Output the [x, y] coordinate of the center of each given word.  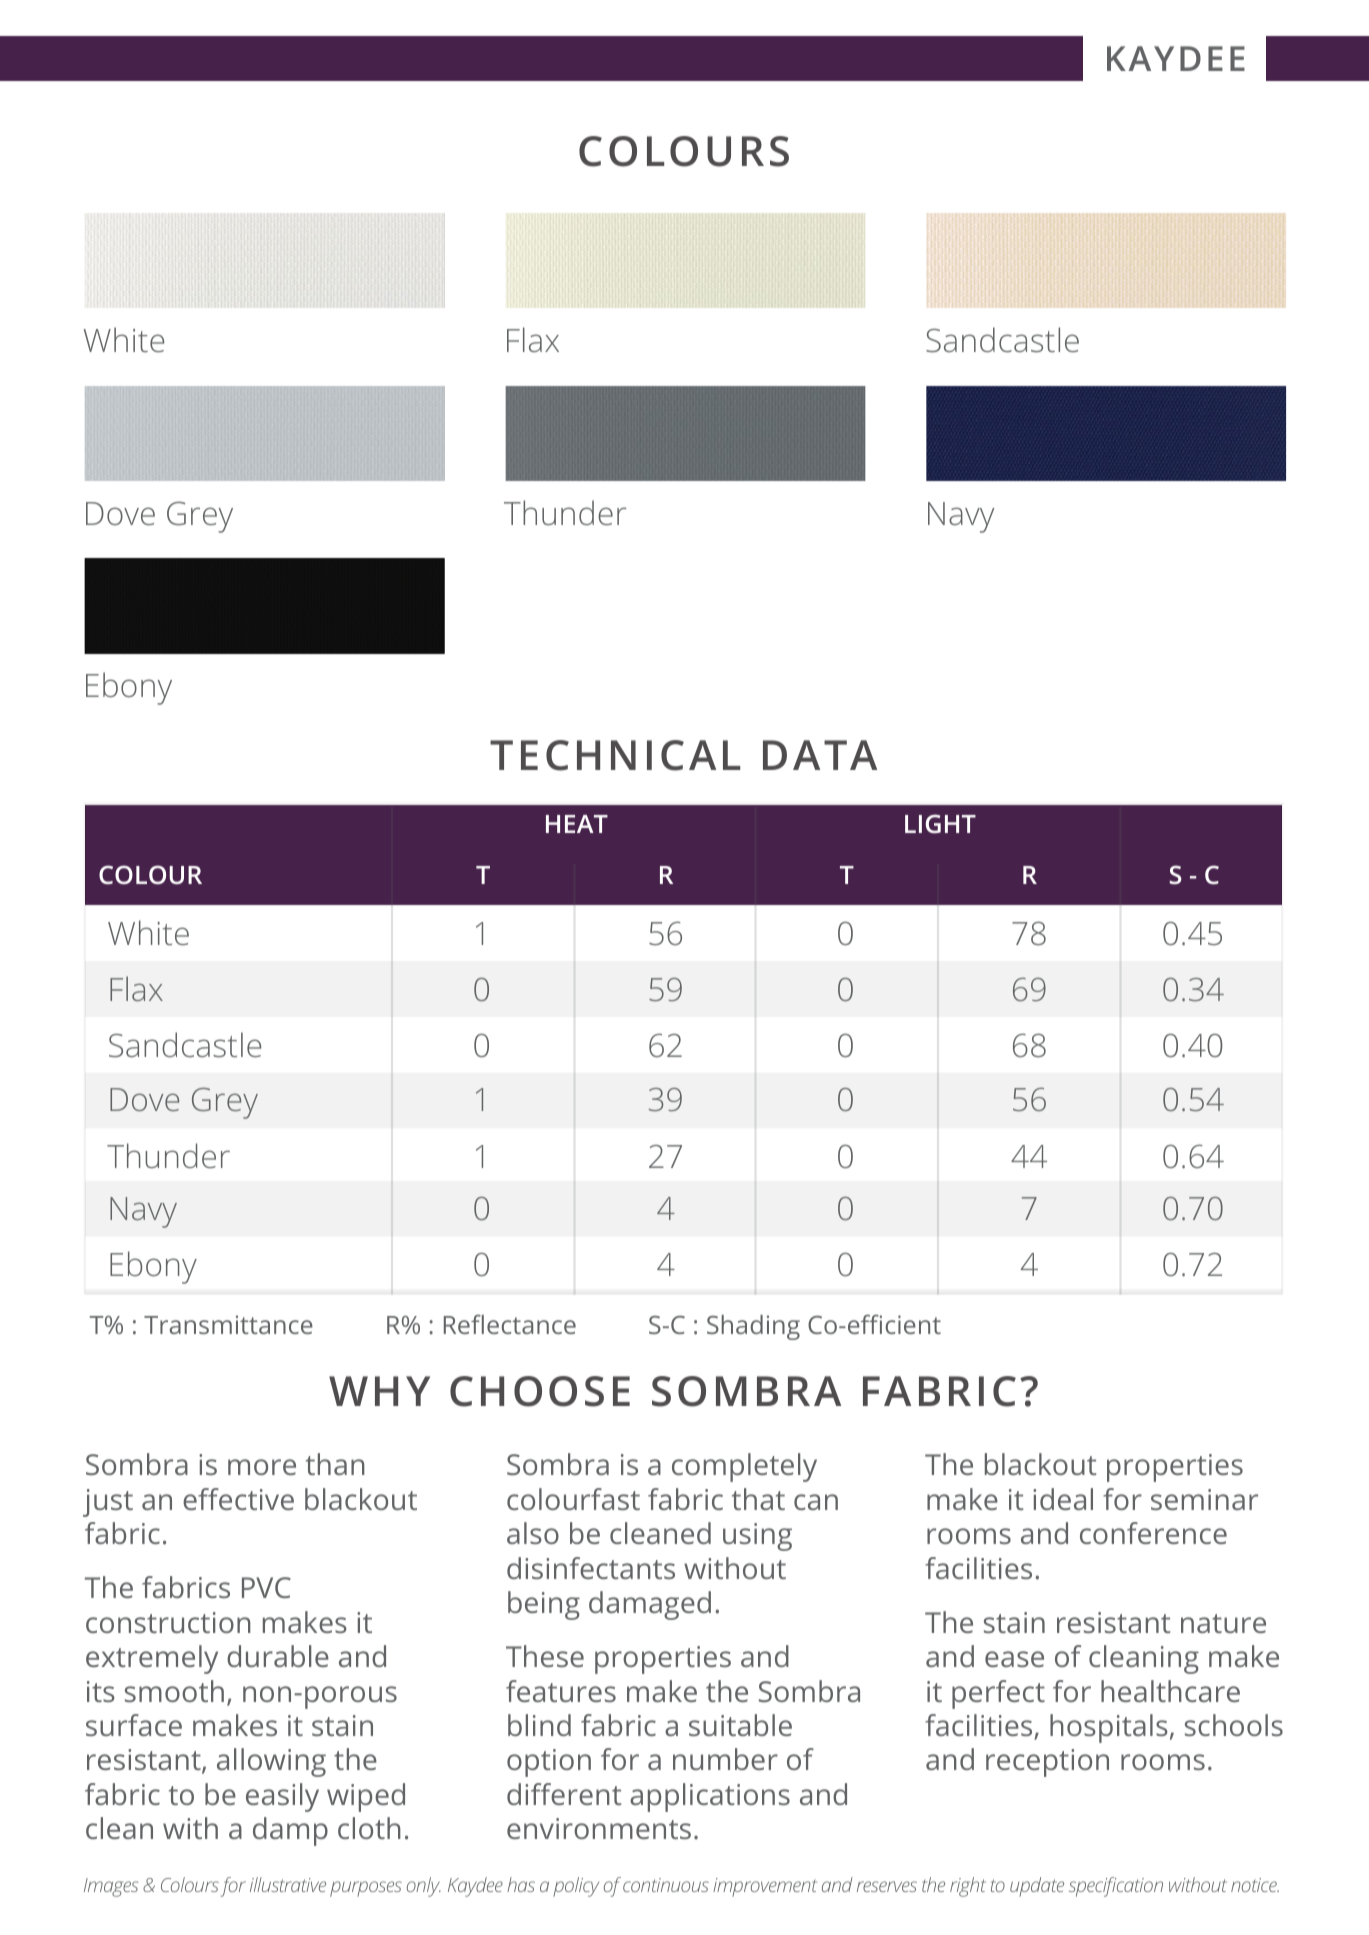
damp [290, 1831]
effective [238, 1499]
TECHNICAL [615, 755]
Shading [753, 1327]
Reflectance [510, 1324]
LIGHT [940, 823]
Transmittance [228, 1324]
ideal [1063, 1499]
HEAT [577, 824]
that [758, 1499]
